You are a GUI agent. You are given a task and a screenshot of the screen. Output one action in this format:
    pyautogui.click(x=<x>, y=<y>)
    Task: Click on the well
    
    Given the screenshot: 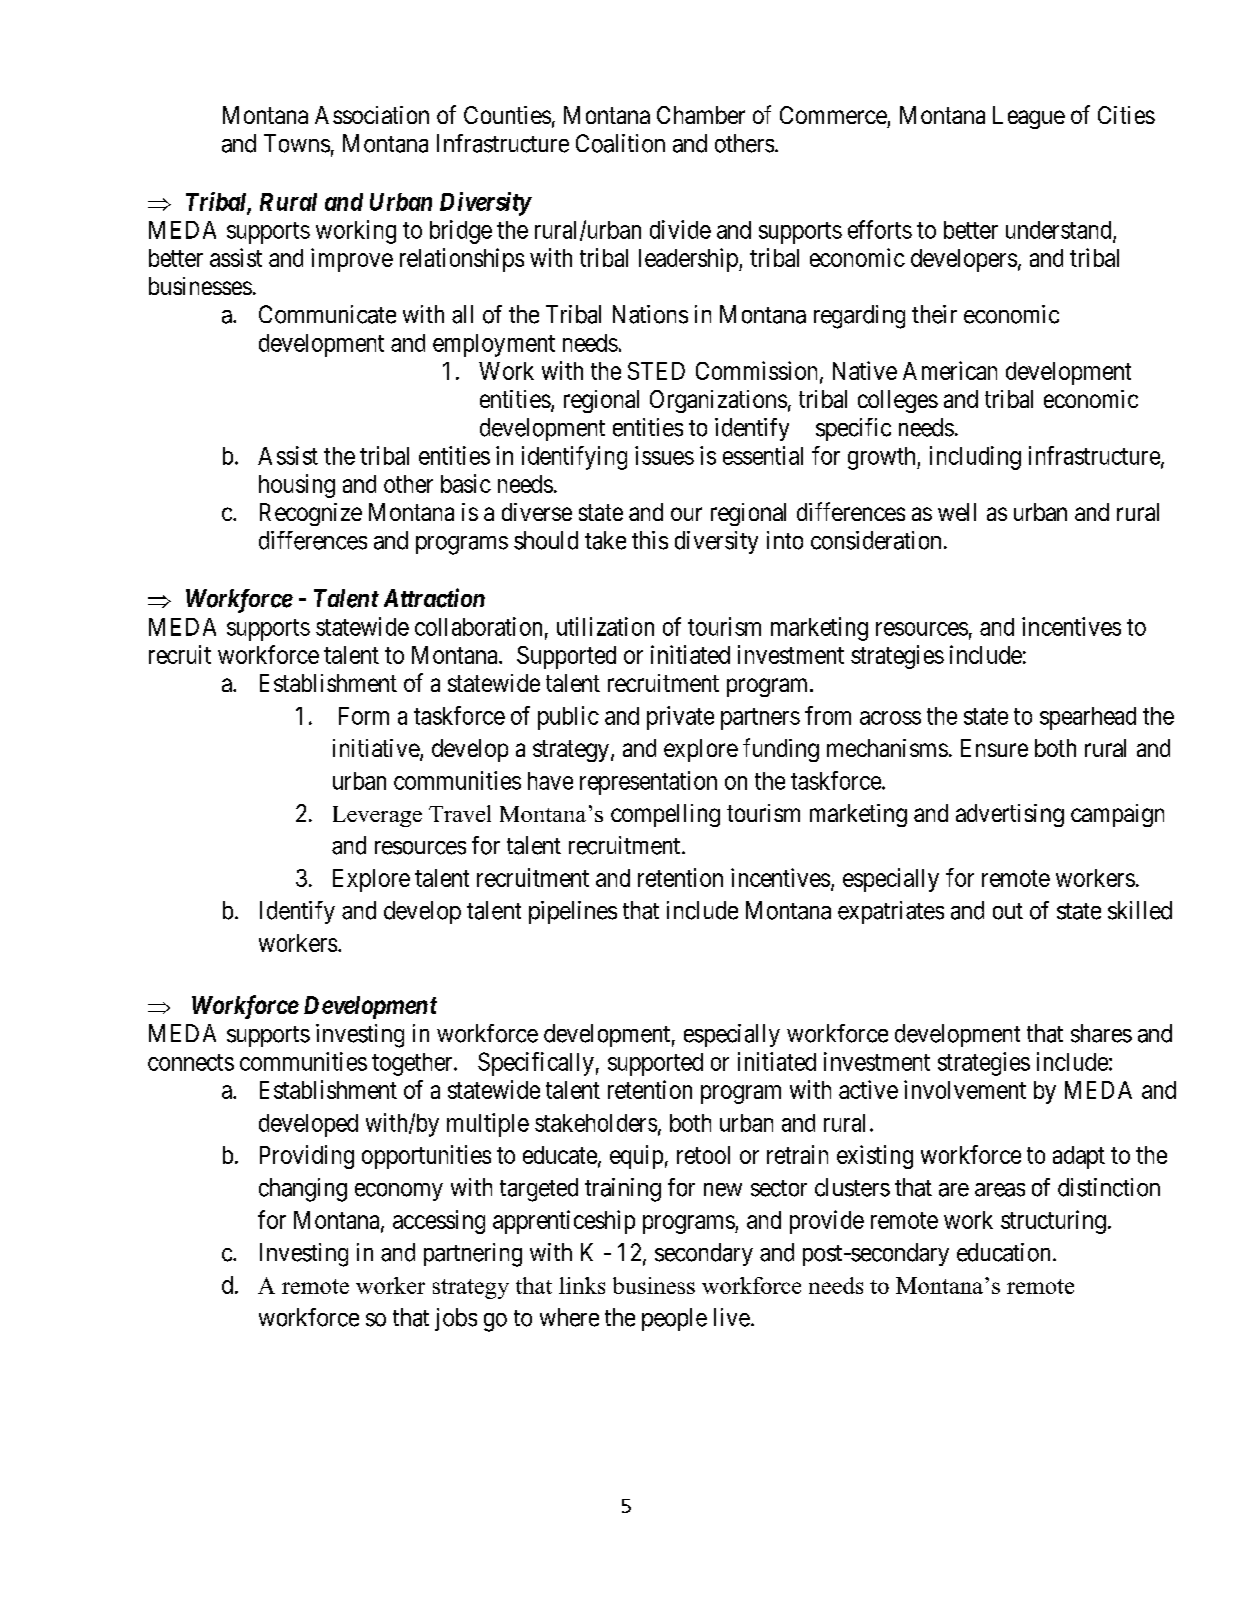 What is the action you would take?
    pyautogui.click(x=957, y=512)
